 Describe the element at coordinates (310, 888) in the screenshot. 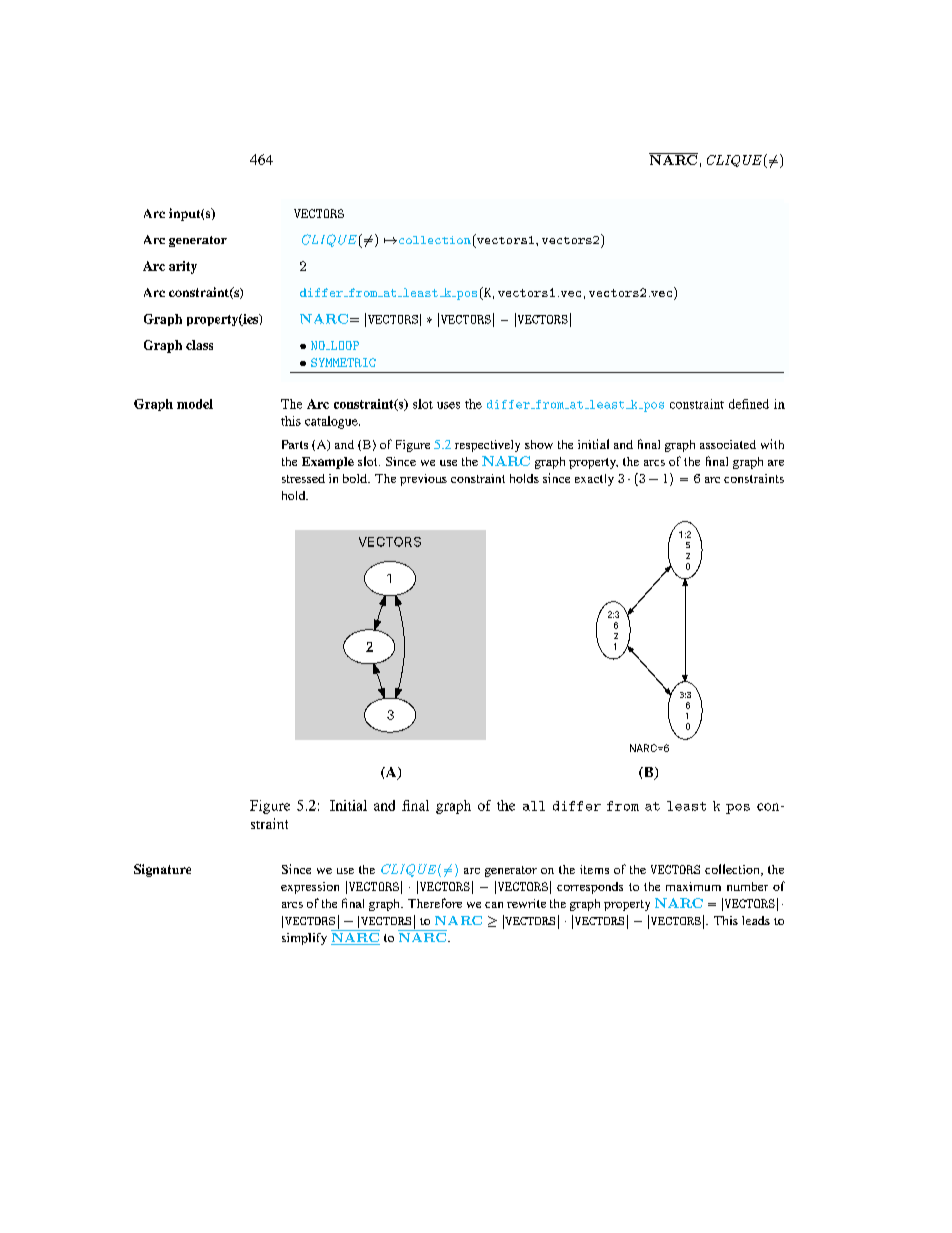

I see `expression` at that location.
